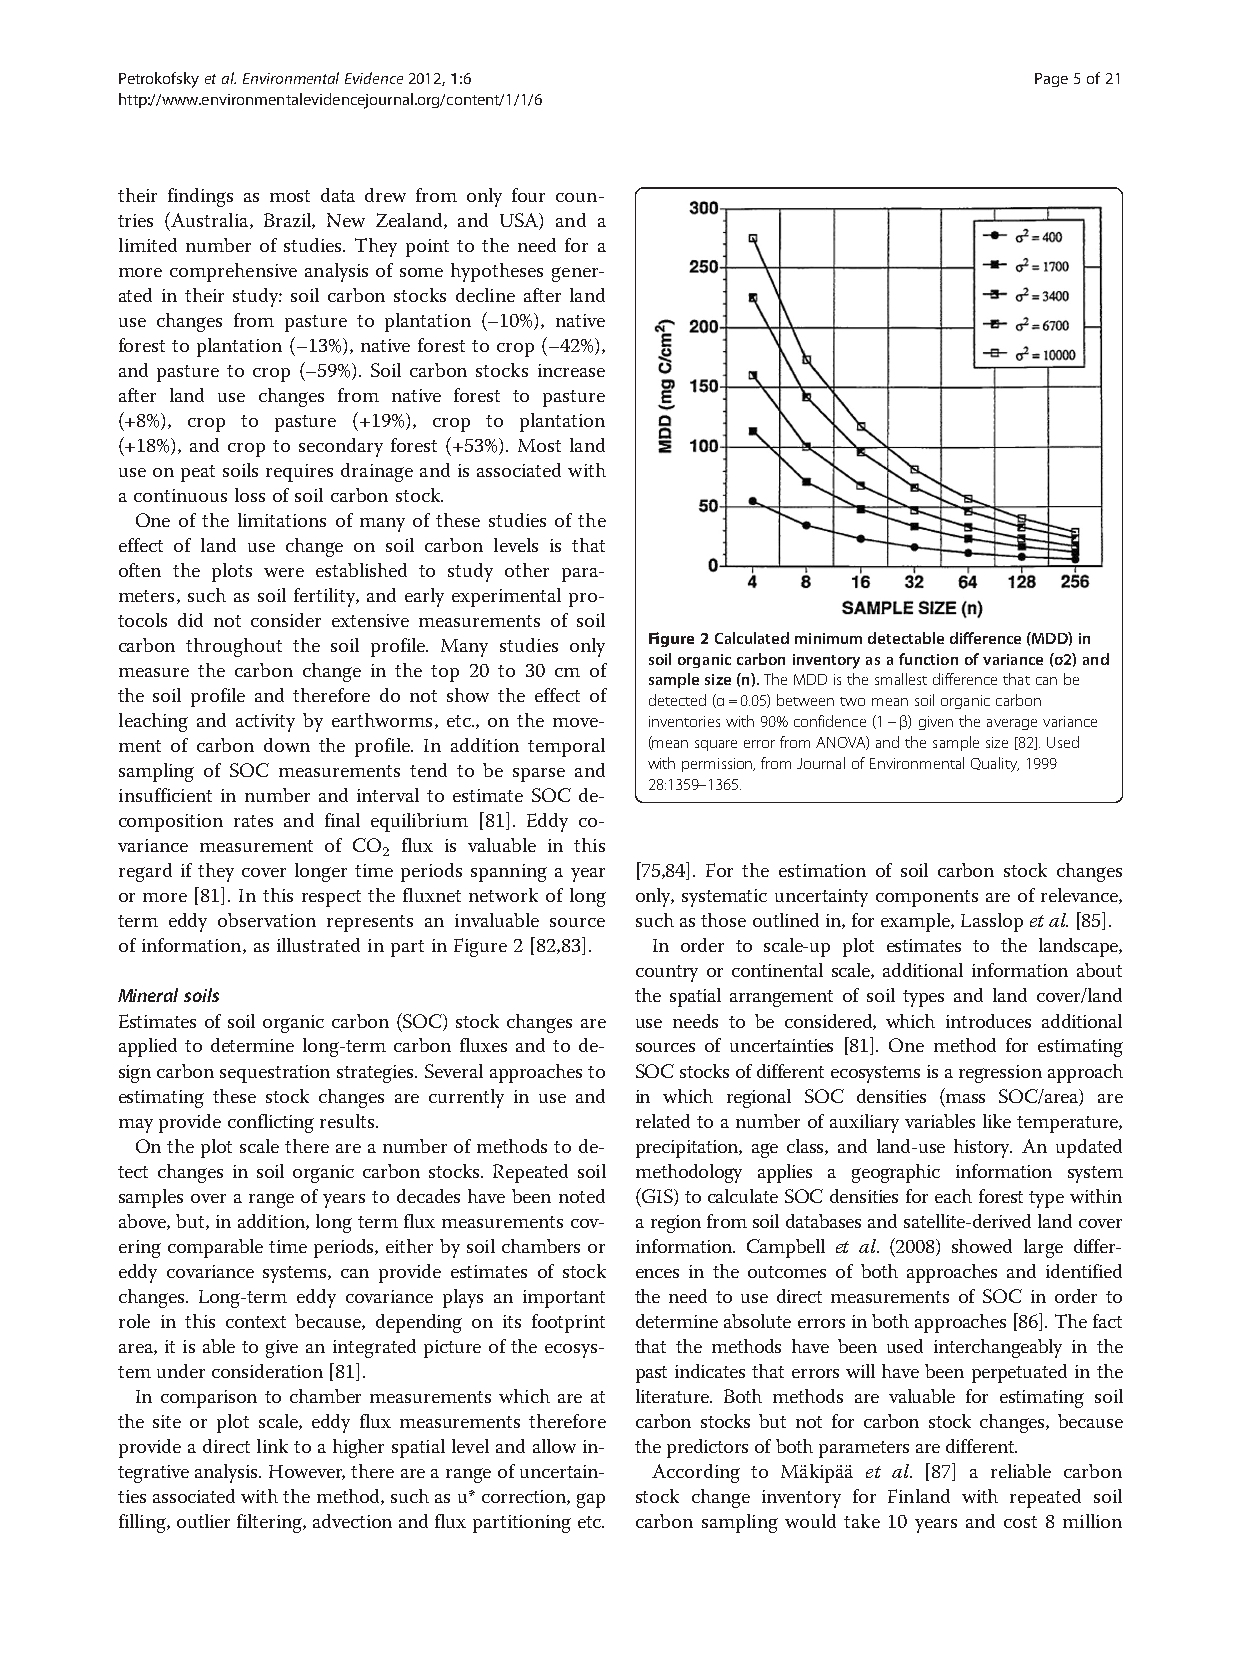 This screenshot has height=1655, width=1241. Describe the element at coordinates (657, 1195) in the screenshot. I see `GIS` at that location.
